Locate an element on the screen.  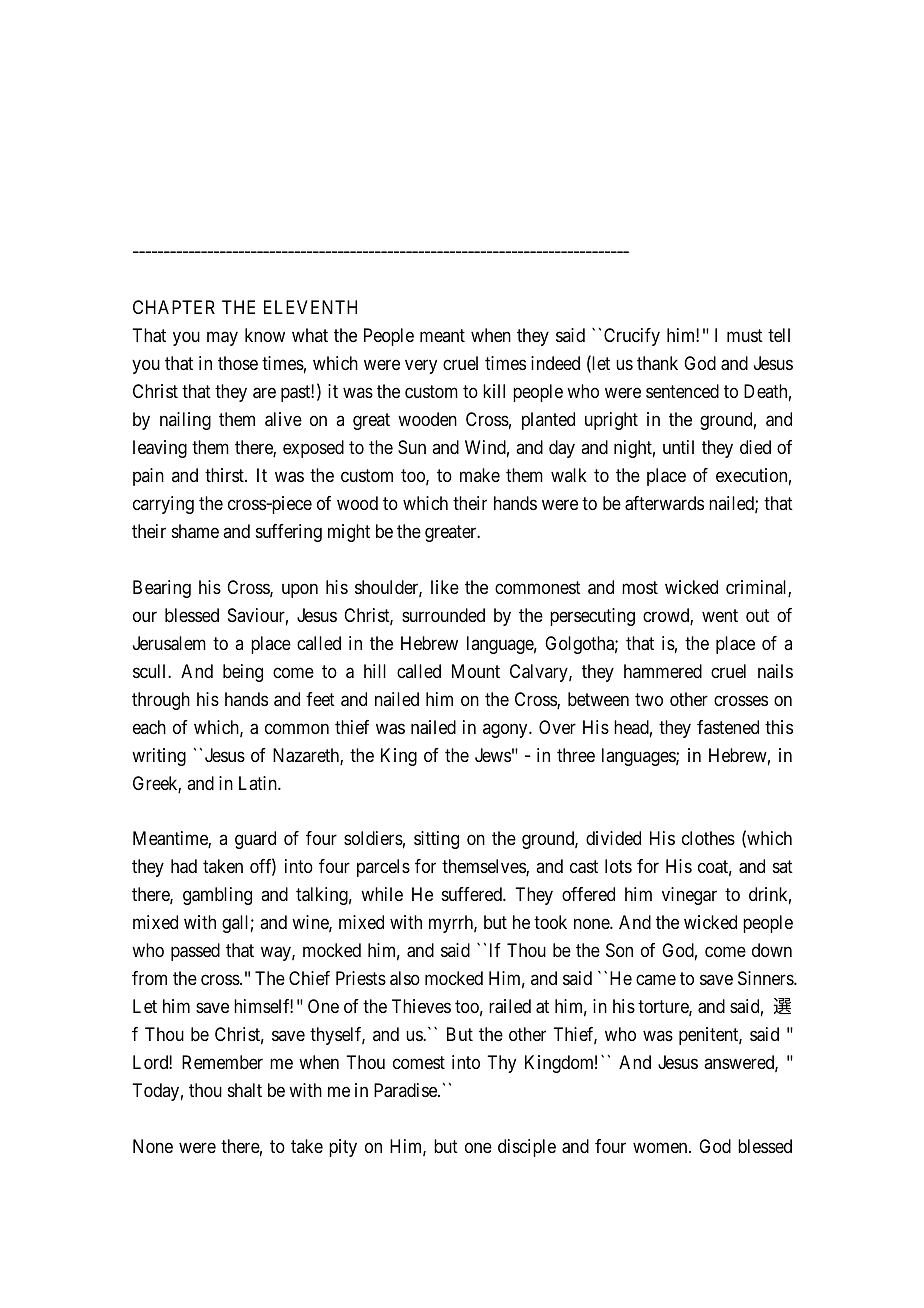
very is located at coordinates (421, 367).
